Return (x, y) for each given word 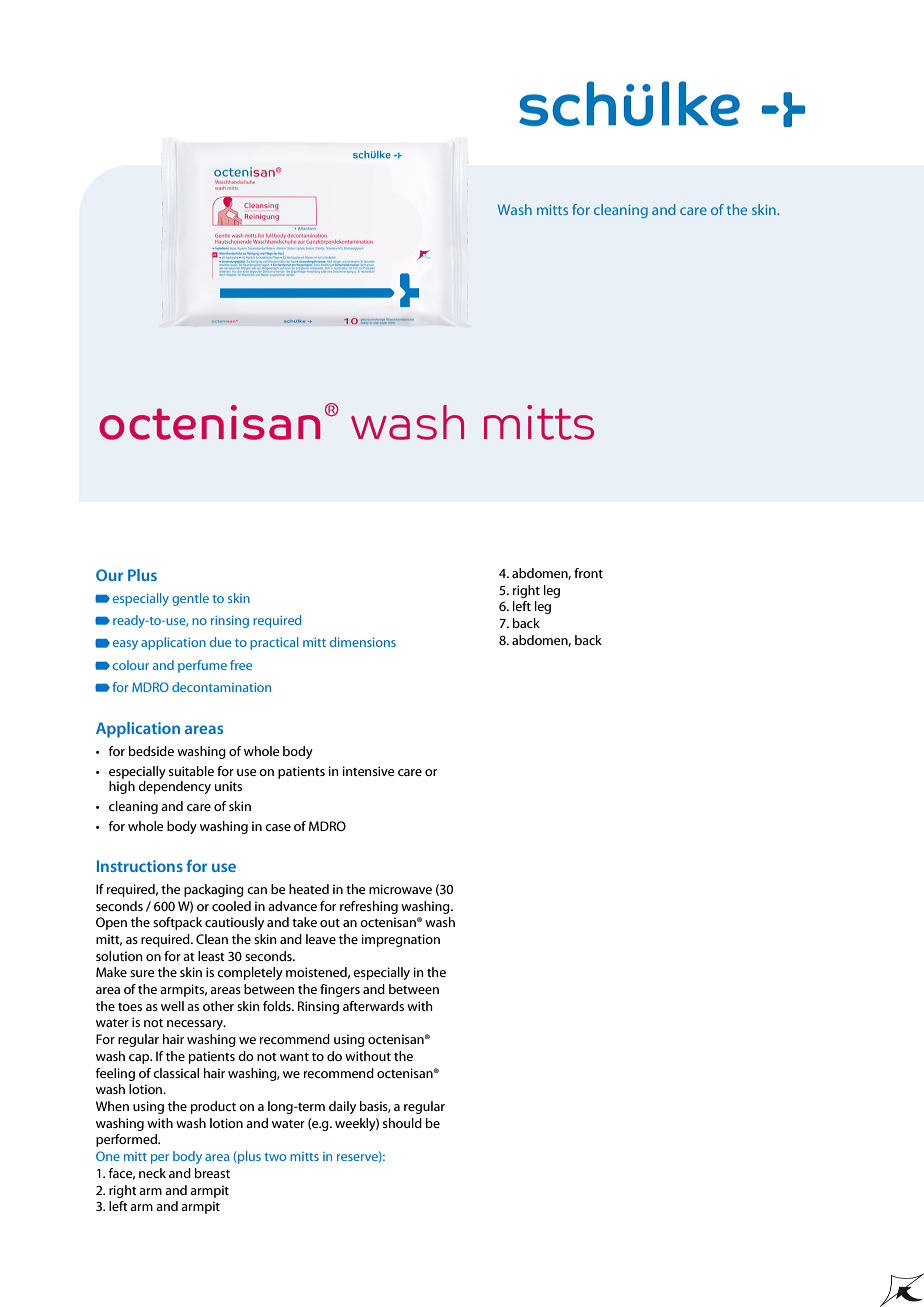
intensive (368, 771)
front (588, 573)
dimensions (363, 642)
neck (152, 1173)
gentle (190, 599)
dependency (174, 787)
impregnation (400, 940)
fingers (340, 990)
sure (142, 973)
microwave (400, 889)
